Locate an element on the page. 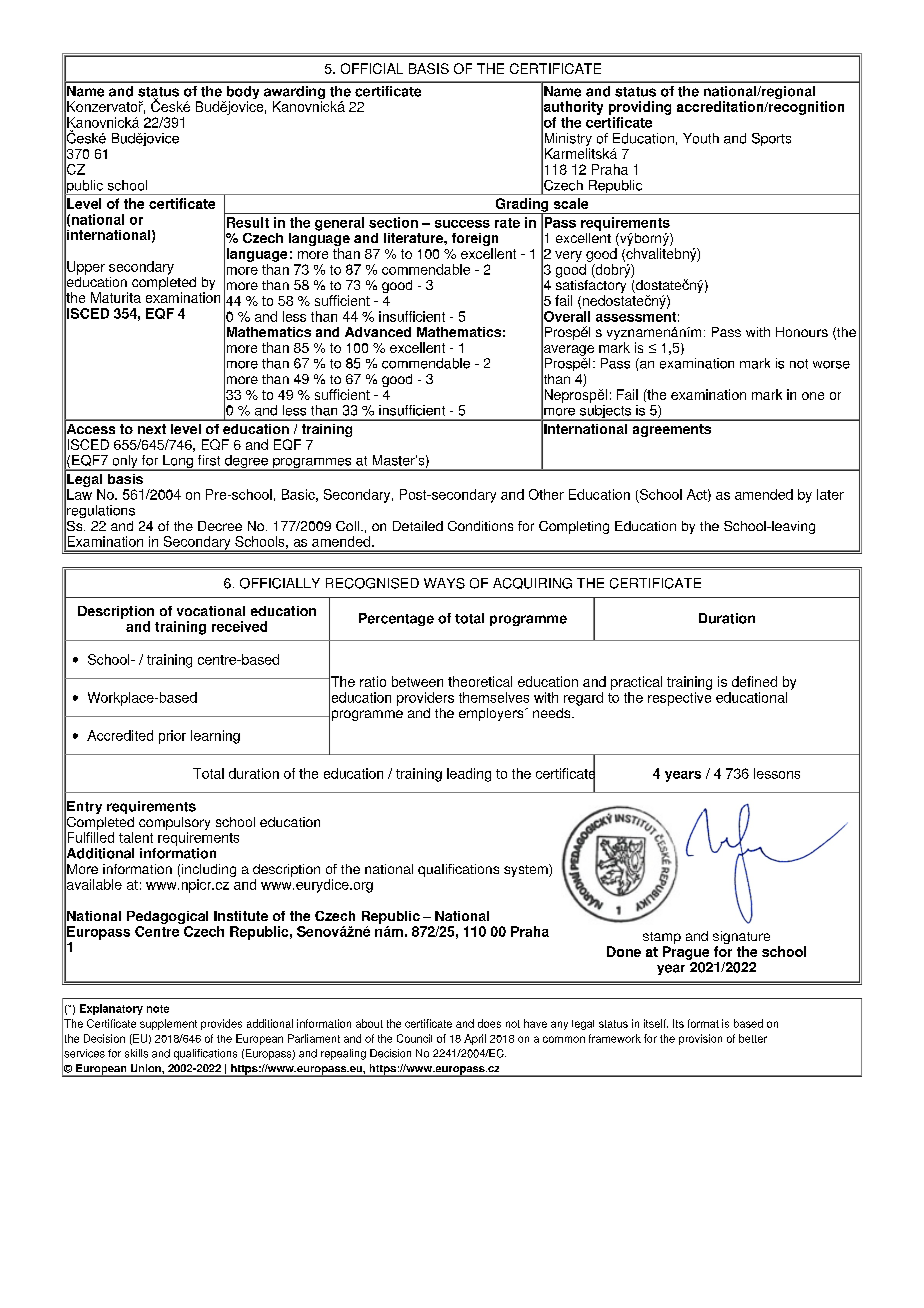 The height and width of the page is (1308, 924). better is located at coordinates (753, 1038).
